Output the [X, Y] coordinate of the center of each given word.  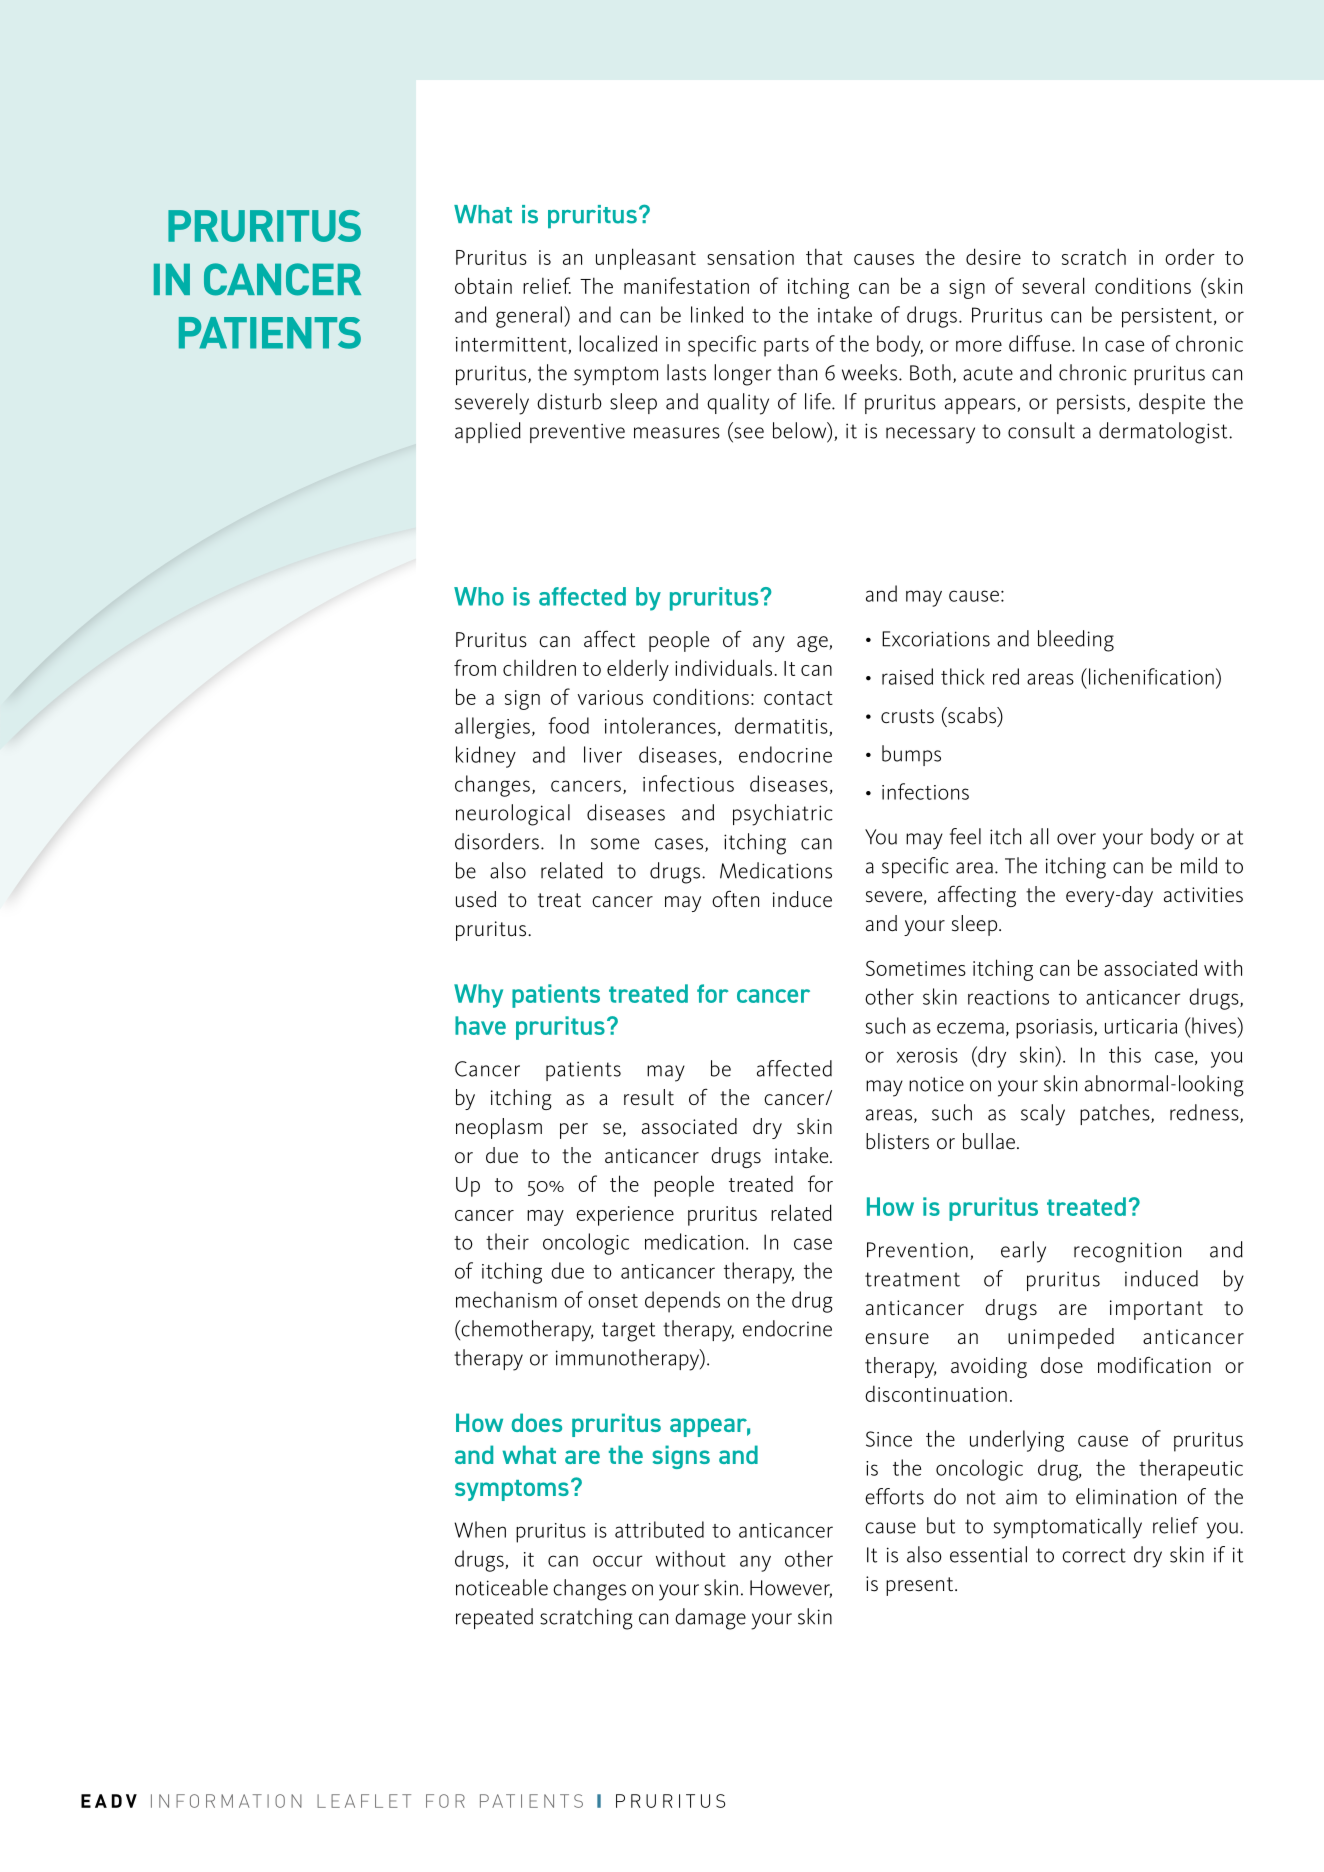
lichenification [1150, 676]
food [568, 725]
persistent [1167, 318]
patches [1116, 1114]
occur [617, 1561]
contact [798, 698]
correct [1094, 1555]
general [529, 317]
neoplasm [499, 1128]
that [824, 256]
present [921, 1586]
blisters [897, 1141]
